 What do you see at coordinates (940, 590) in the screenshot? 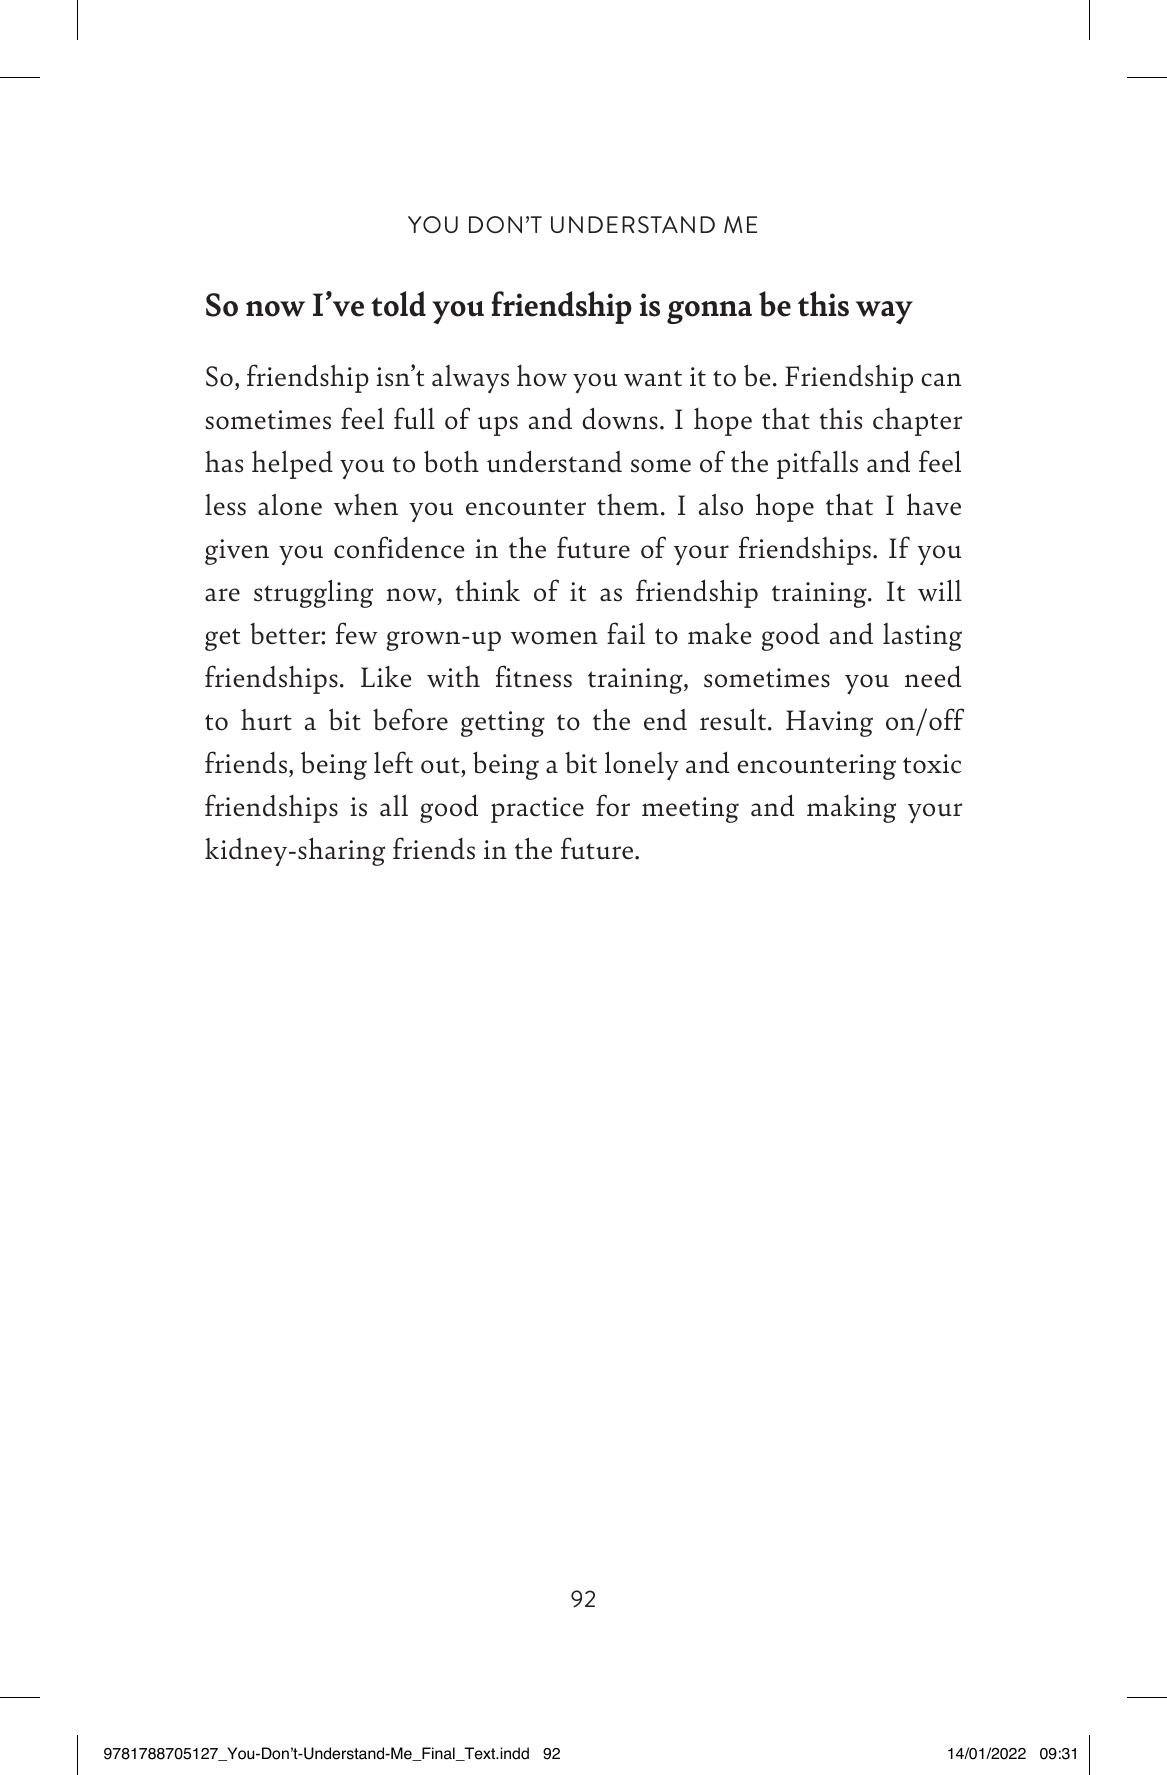
I see `will` at bounding box center [940, 590].
